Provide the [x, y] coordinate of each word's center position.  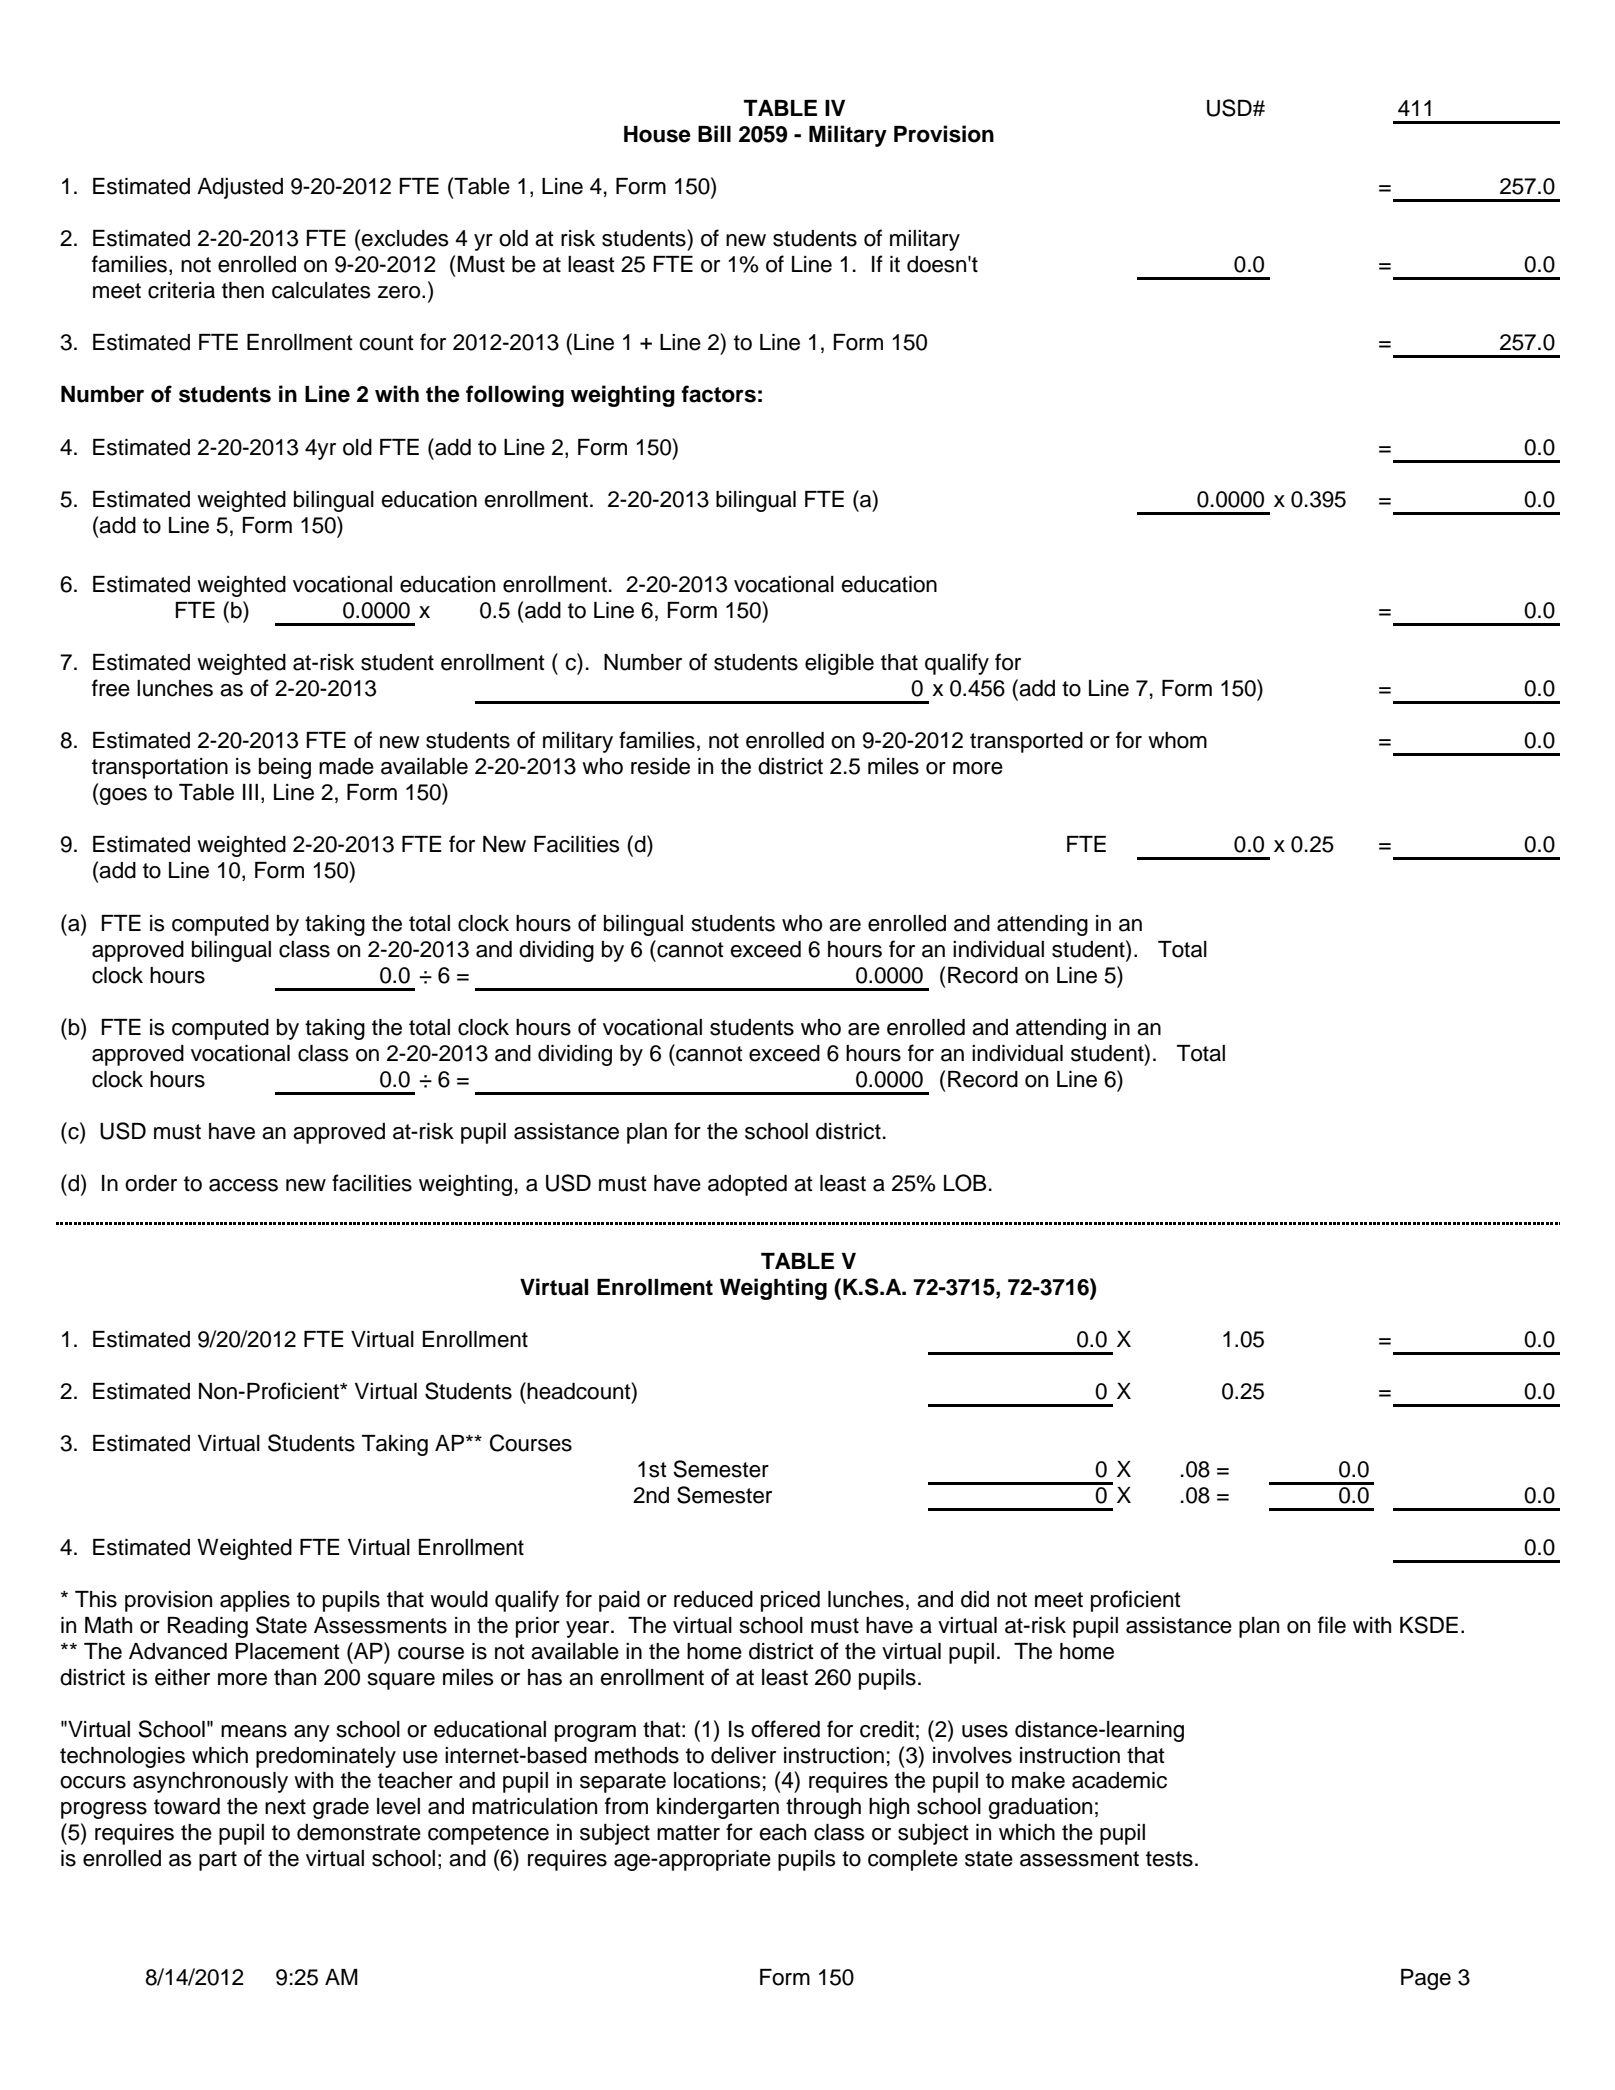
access [243, 1185]
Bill [714, 133]
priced [790, 1601]
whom [1177, 740]
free [111, 688]
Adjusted [240, 188]
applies [255, 1601]
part [218, 1861]
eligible [839, 664]
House [657, 134]
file [1332, 1625]
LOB [965, 1183]
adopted [747, 1185]
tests [1169, 1859]
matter [688, 1833]
